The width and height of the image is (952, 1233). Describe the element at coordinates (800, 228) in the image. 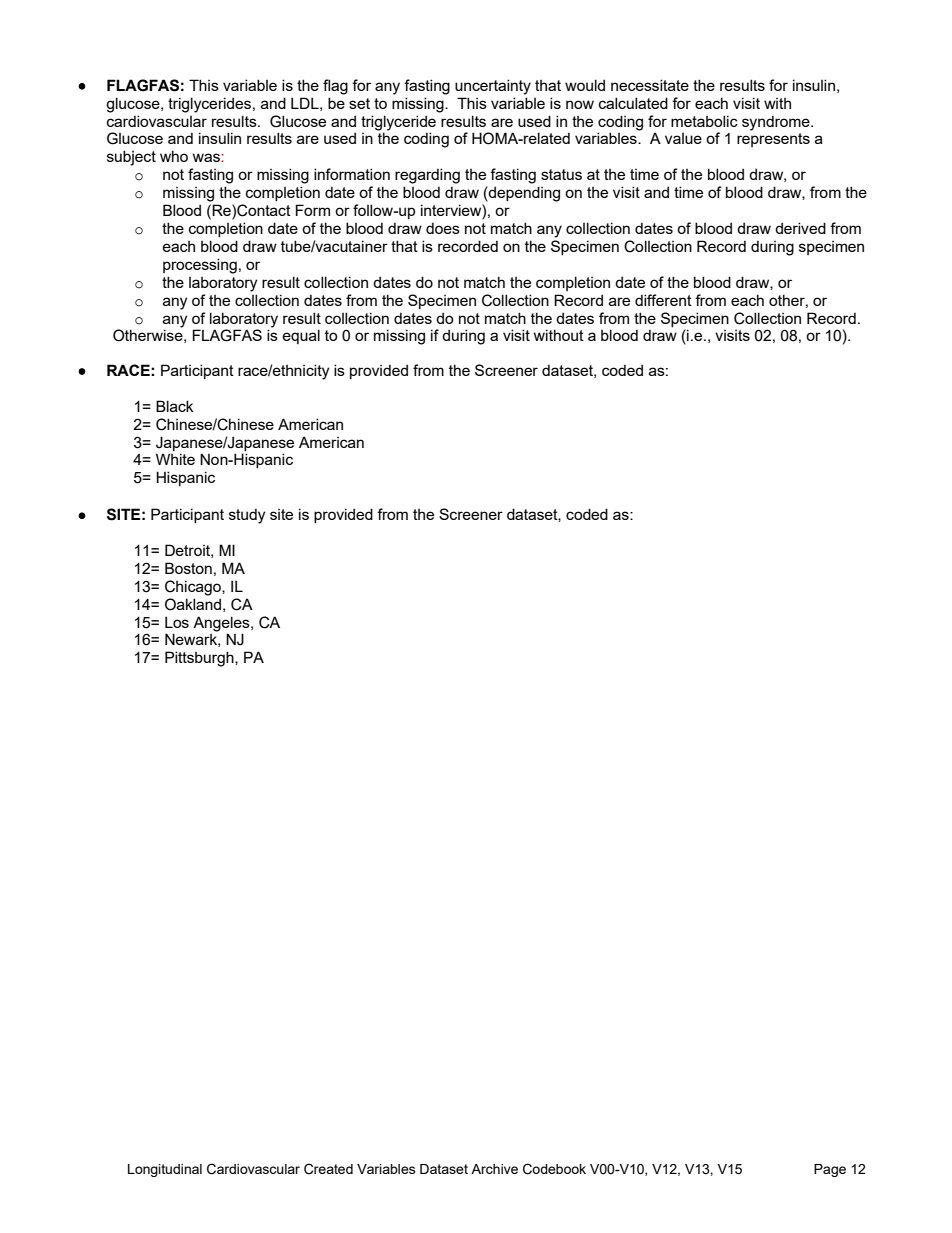

I see `derived` at that location.
